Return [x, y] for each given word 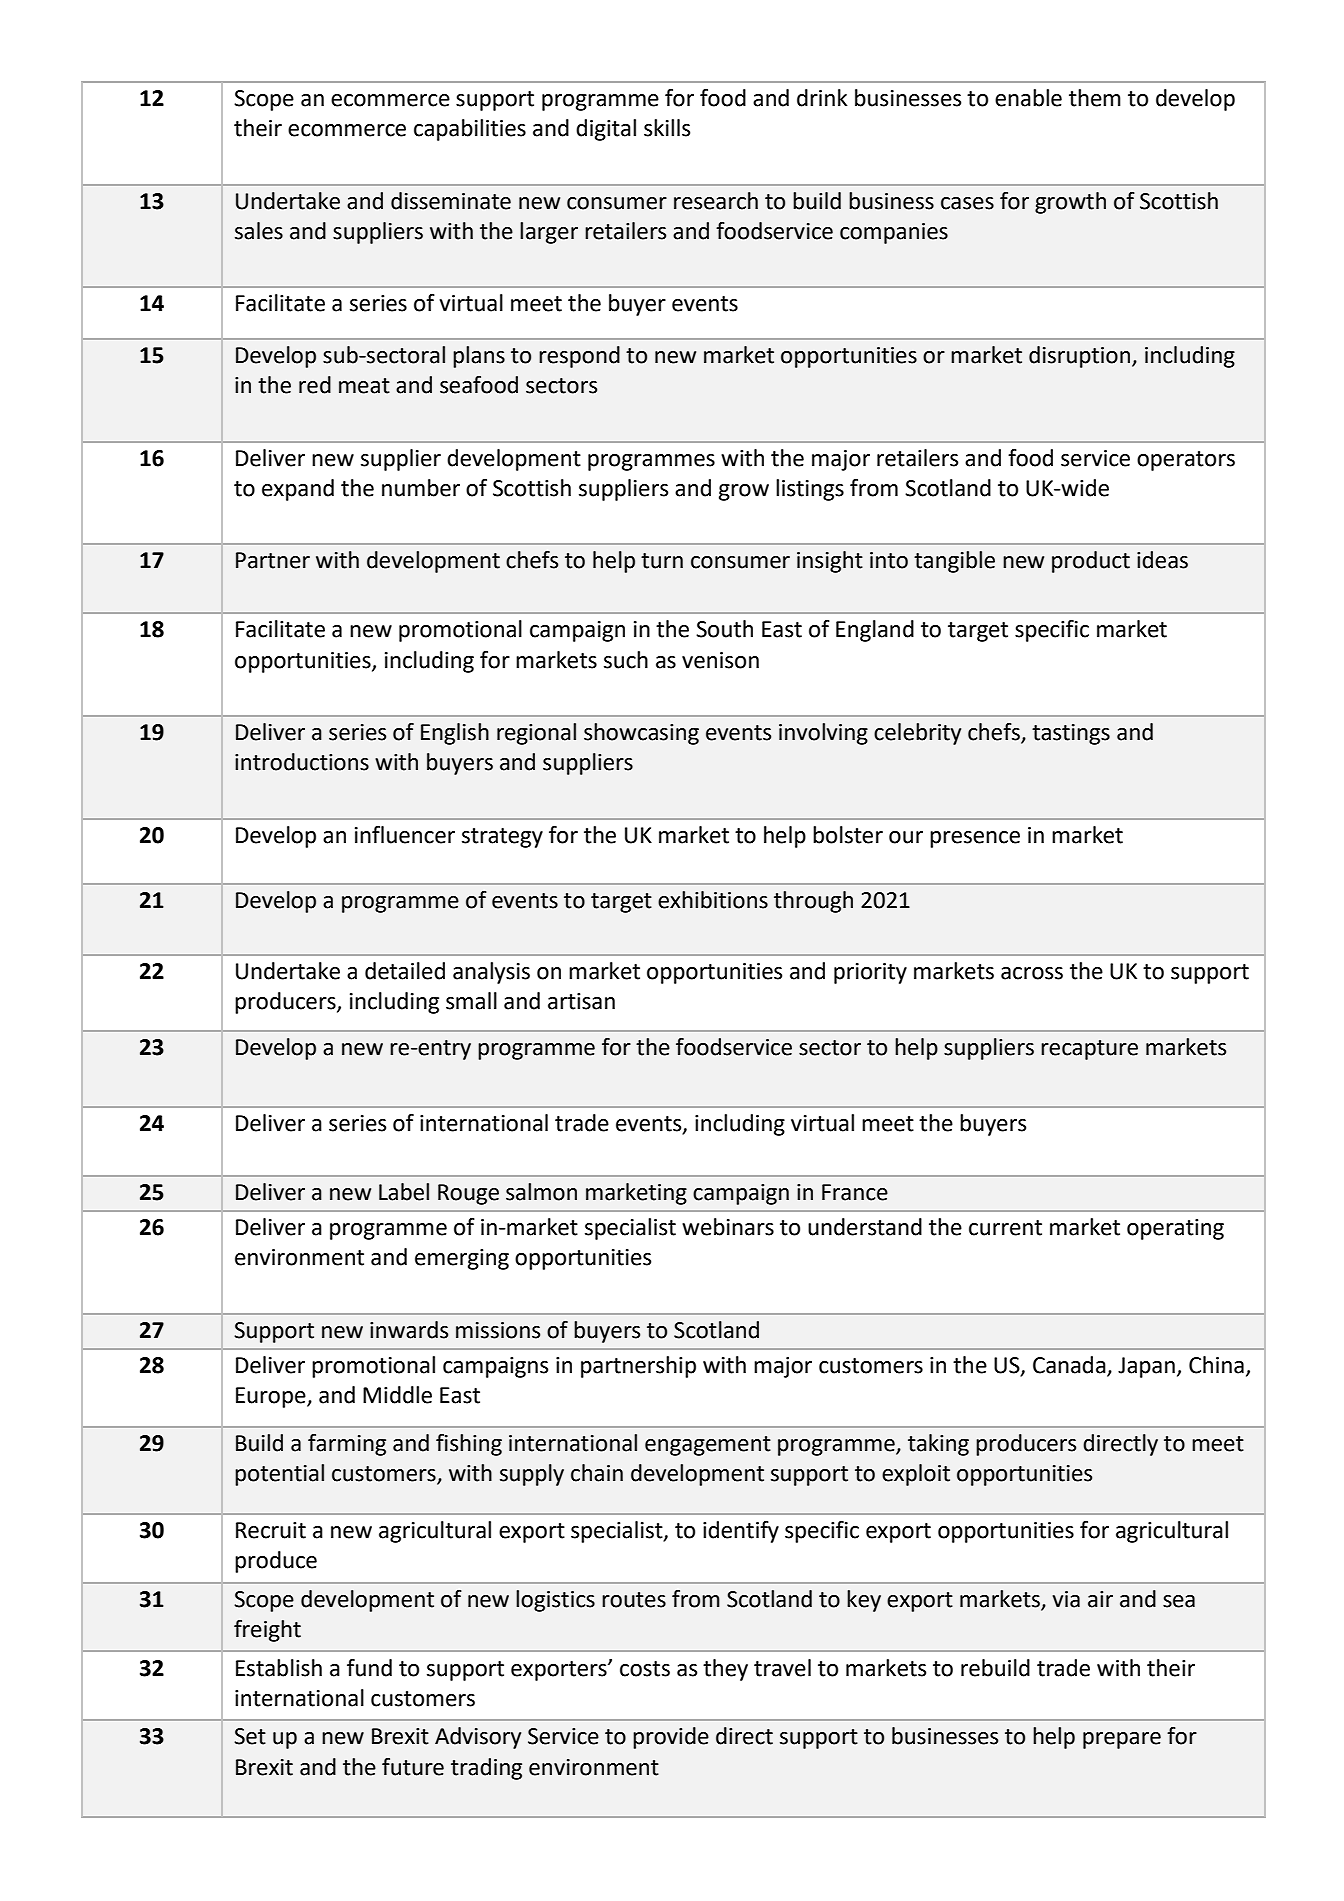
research [716, 201]
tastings [1071, 734]
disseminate [451, 201]
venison [720, 660]
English [455, 734]
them [1095, 98]
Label [404, 1192]
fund [369, 1668]
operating [1175, 1229]
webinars [728, 1227]
